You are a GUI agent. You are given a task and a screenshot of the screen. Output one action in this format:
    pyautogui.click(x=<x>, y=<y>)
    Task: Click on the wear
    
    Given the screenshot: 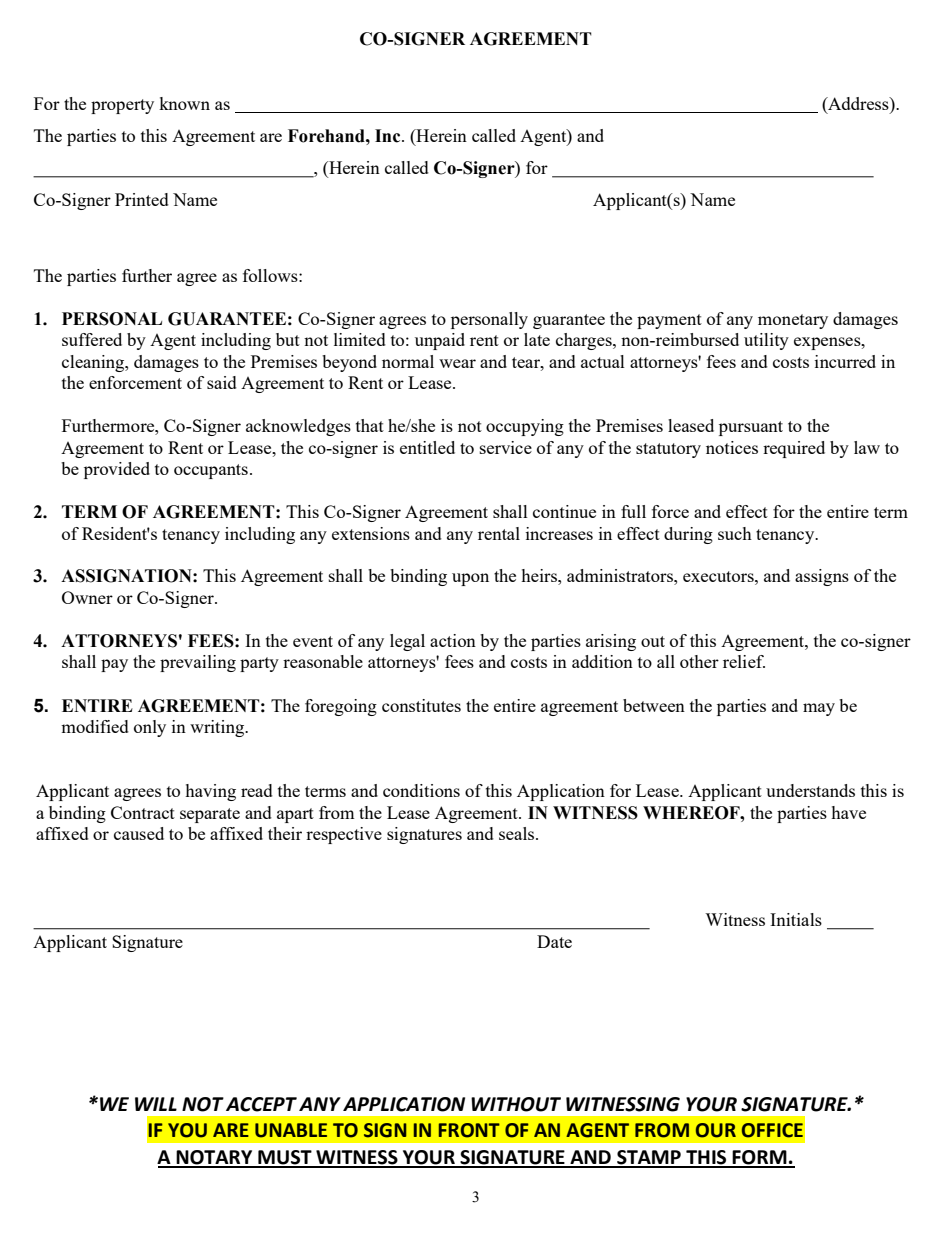 What is the action you would take?
    pyautogui.click(x=457, y=363)
